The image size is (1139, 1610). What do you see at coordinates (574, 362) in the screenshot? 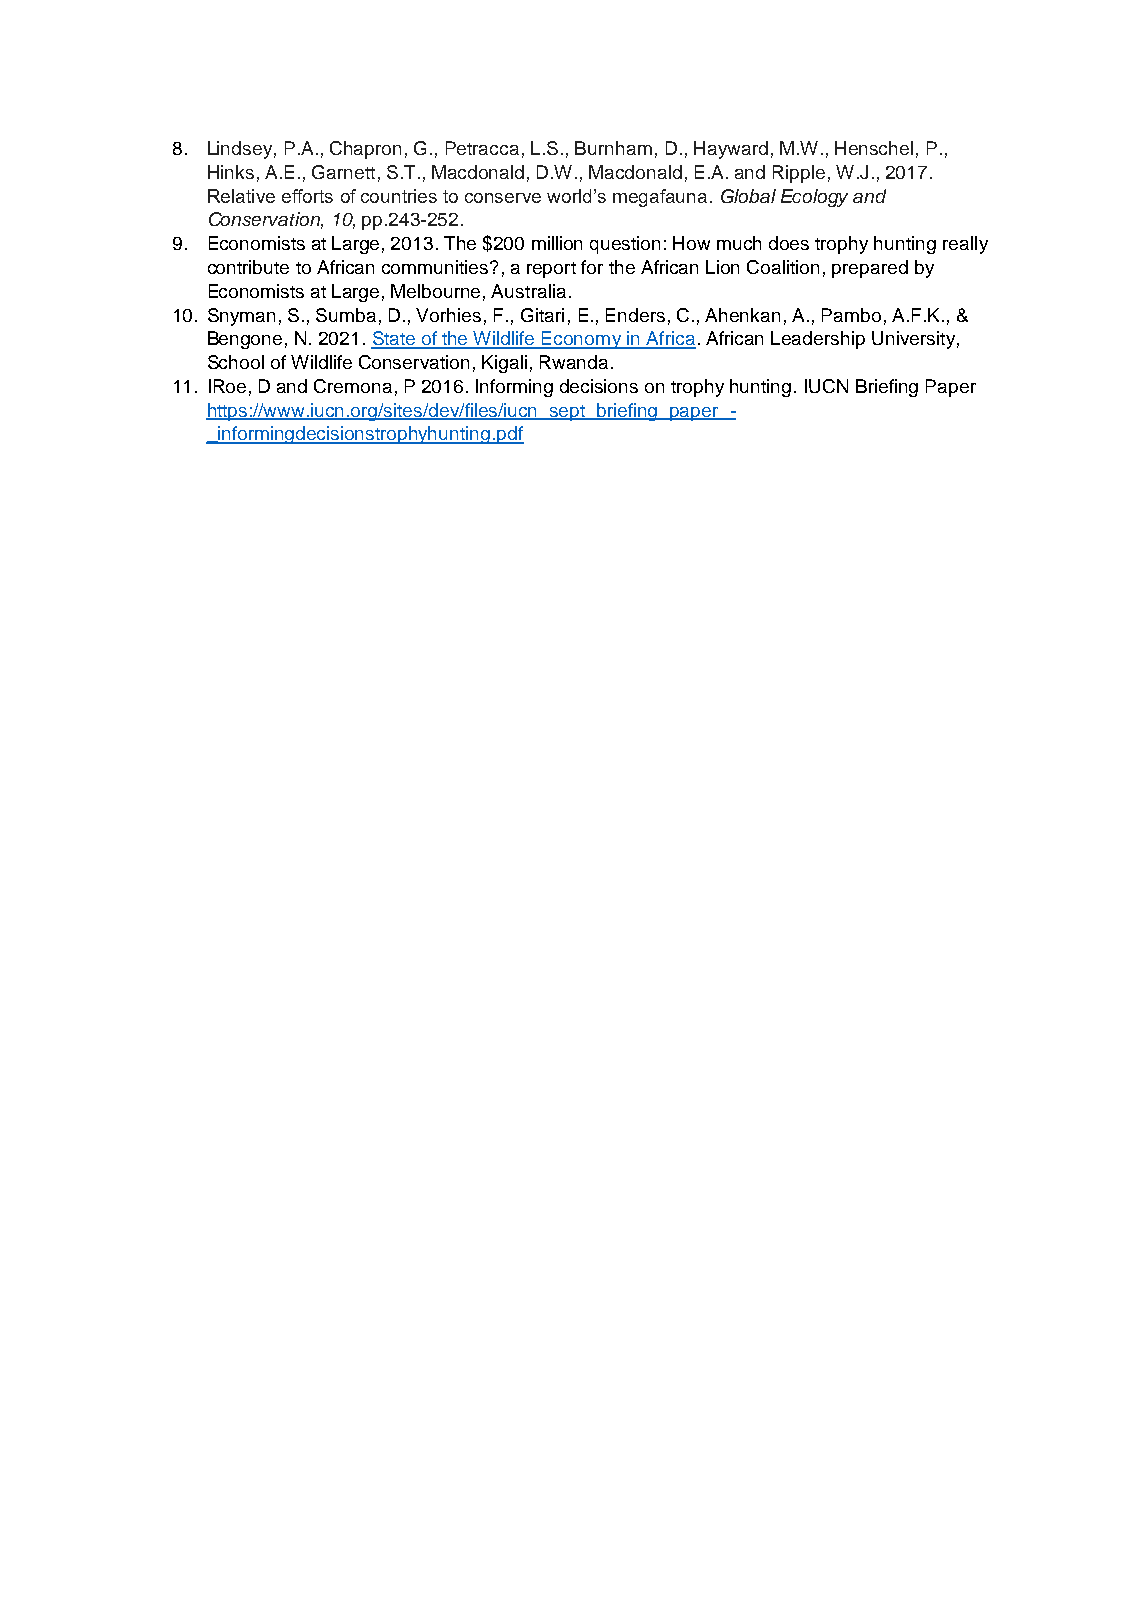
I see `Rwanda` at bounding box center [574, 362].
